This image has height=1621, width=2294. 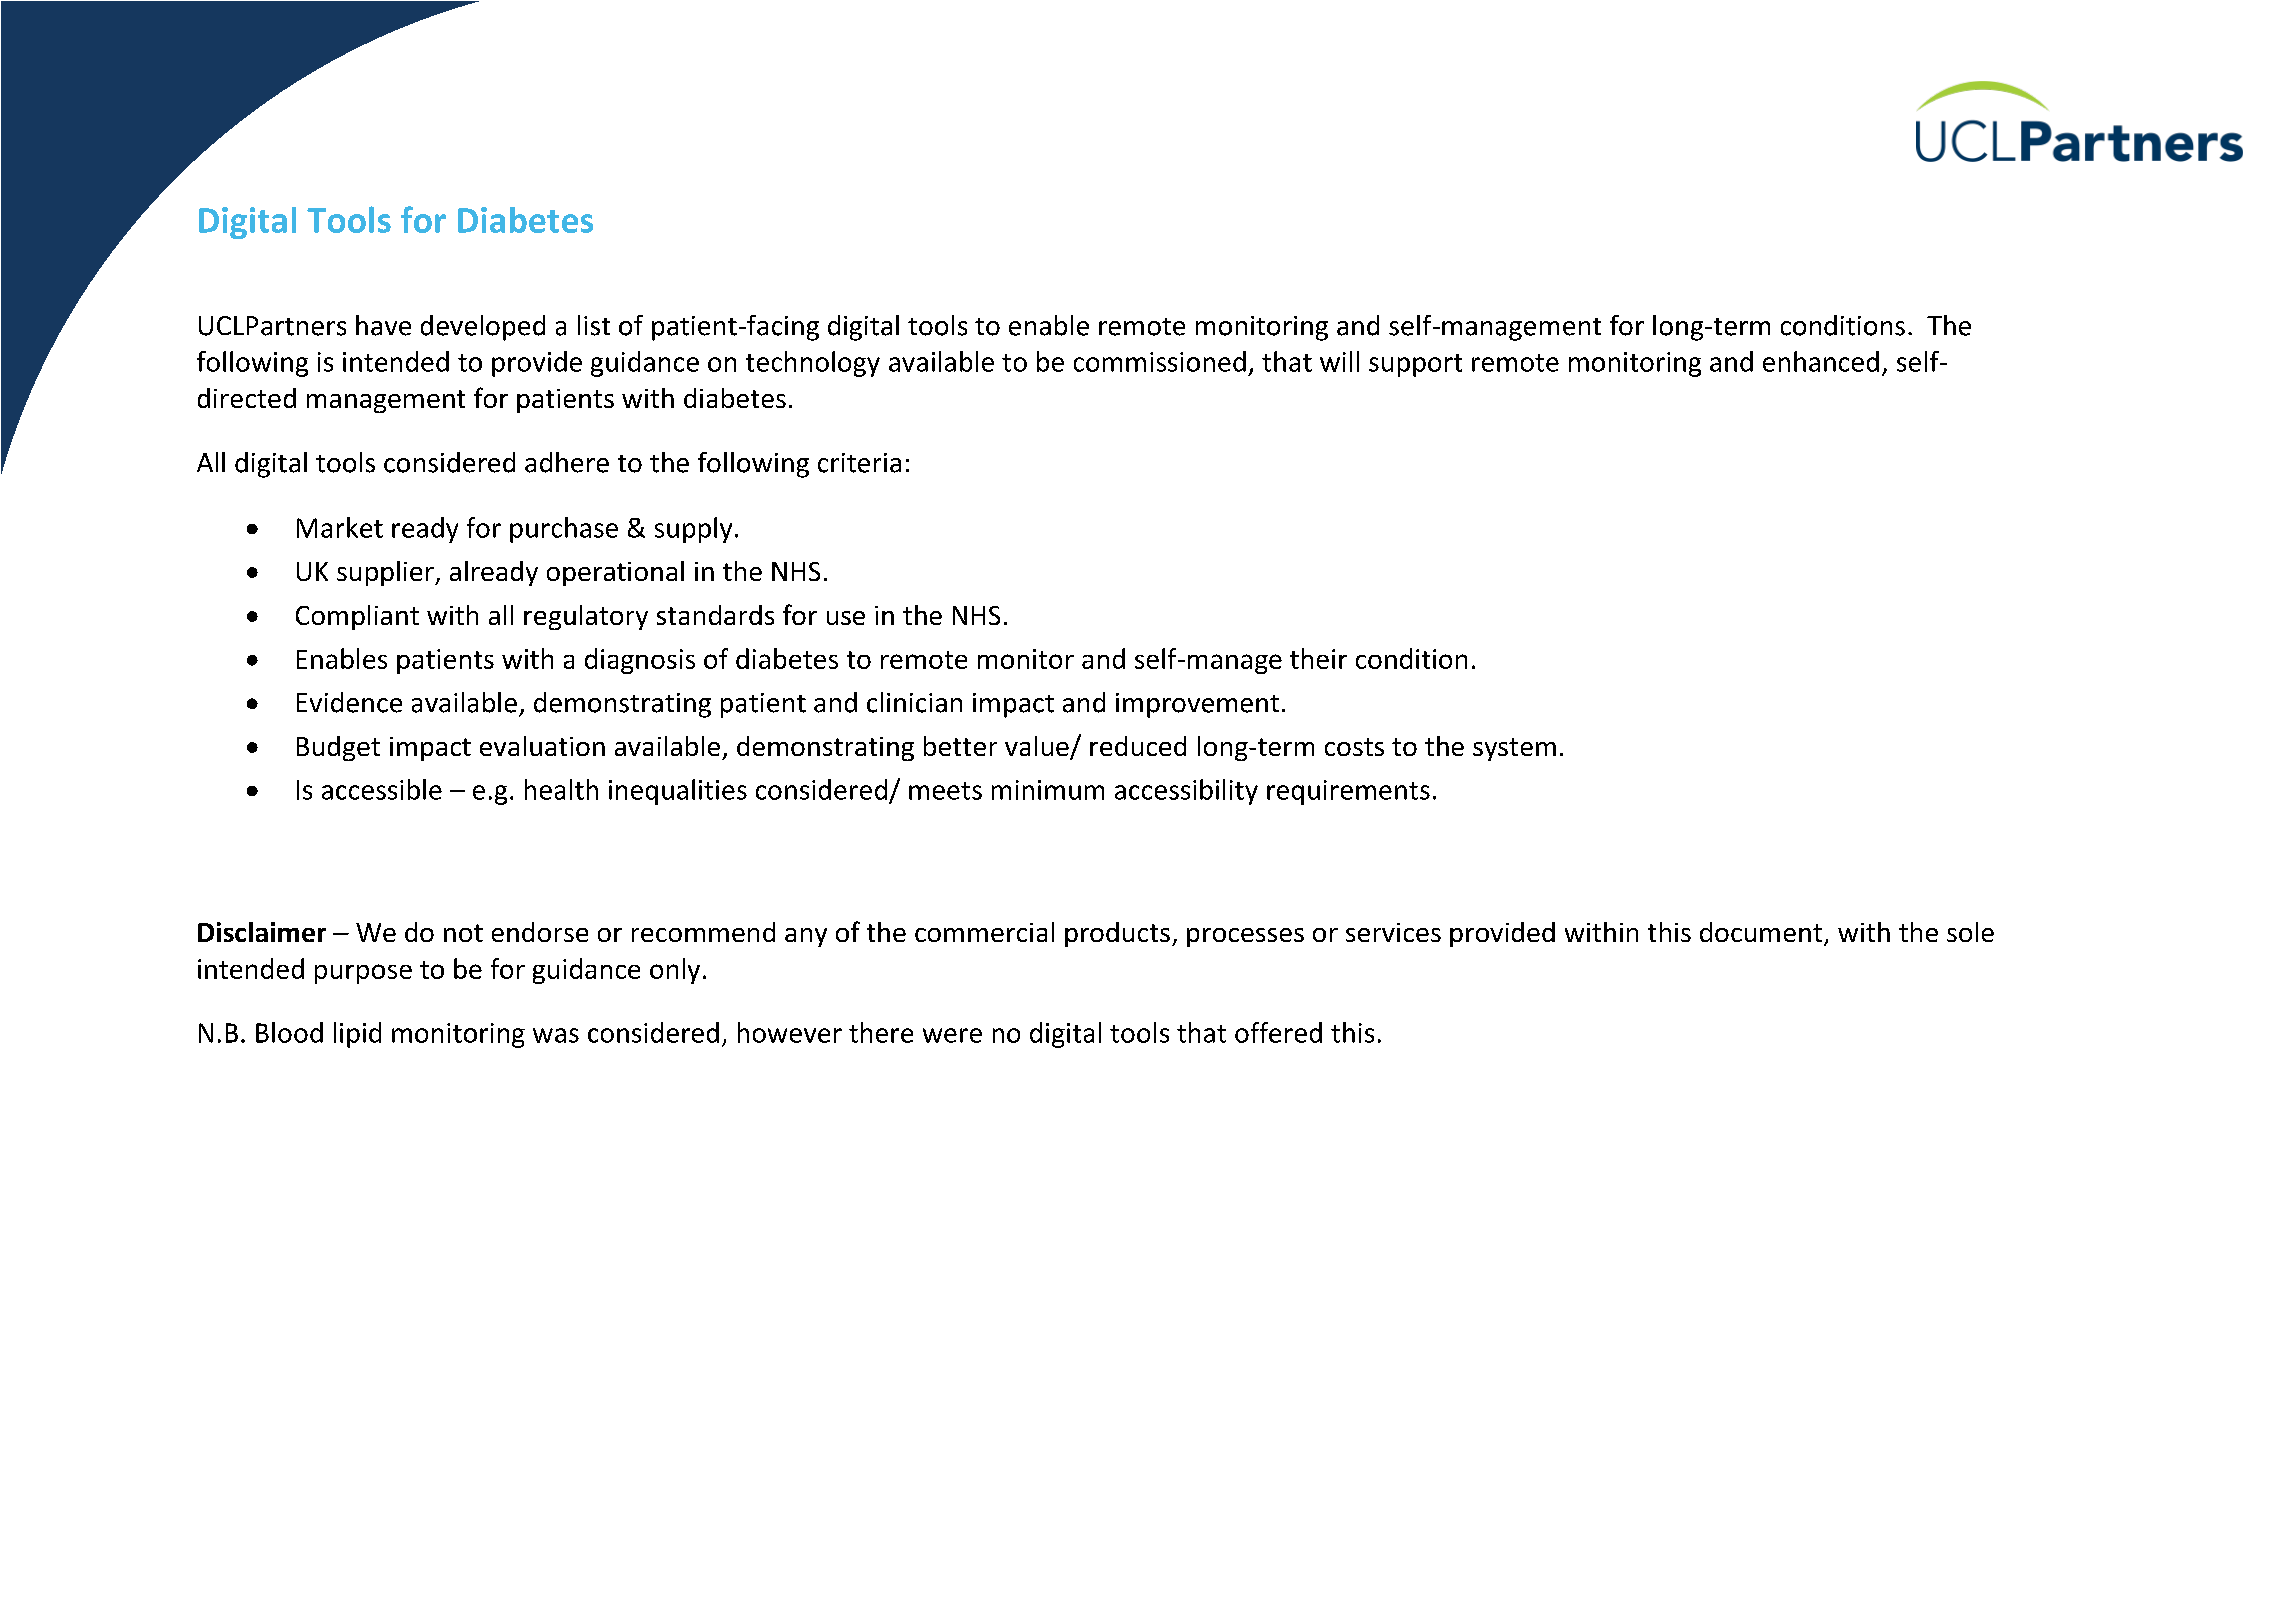 What do you see at coordinates (859, 463) in the image?
I see `criteria` at bounding box center [859, 463].
